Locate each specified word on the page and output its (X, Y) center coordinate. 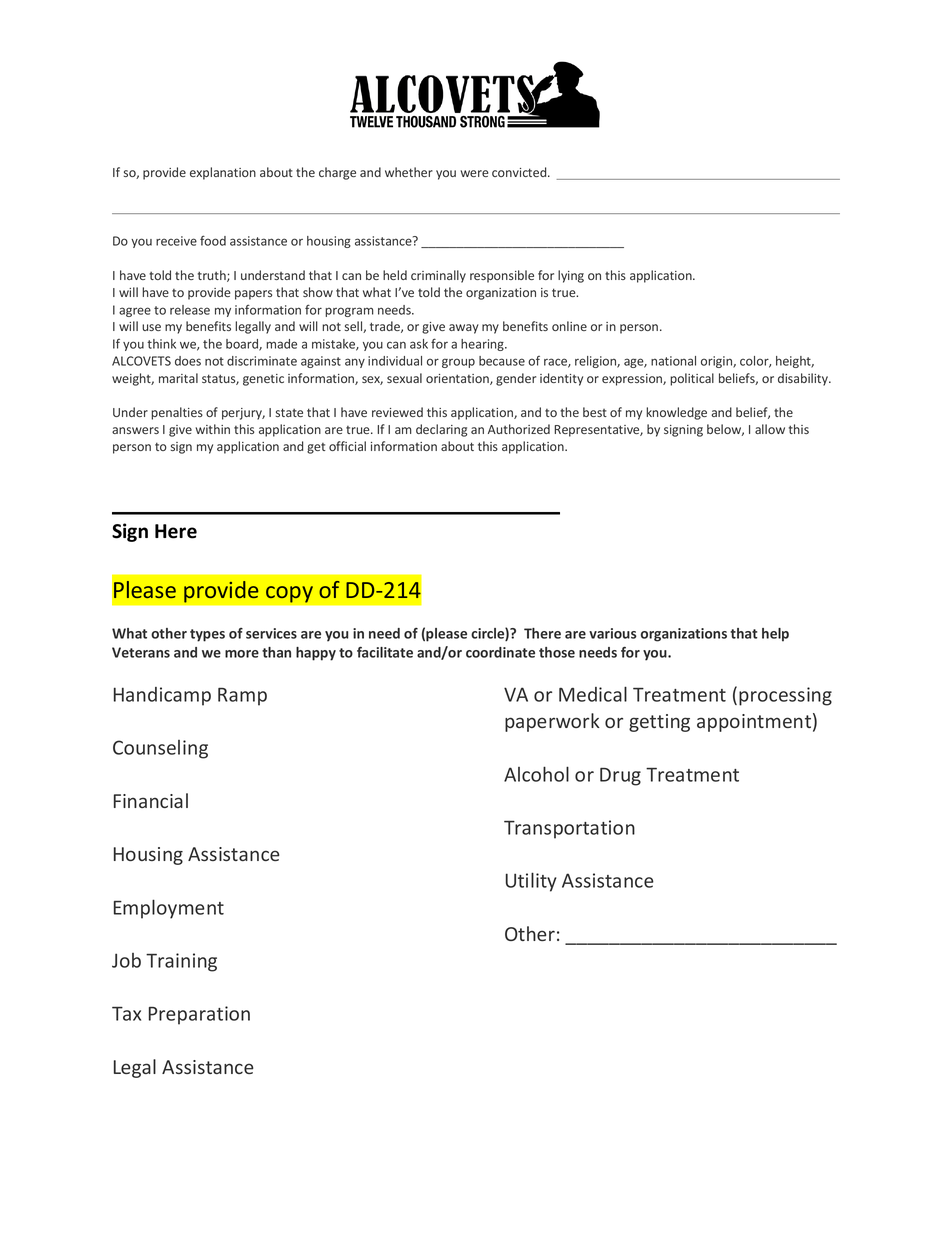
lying (571, 276)
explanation (223, 173)
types (207, 635)
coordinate (500, 652)
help (775, 635)
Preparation (199, 1015)
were (474, 173)
